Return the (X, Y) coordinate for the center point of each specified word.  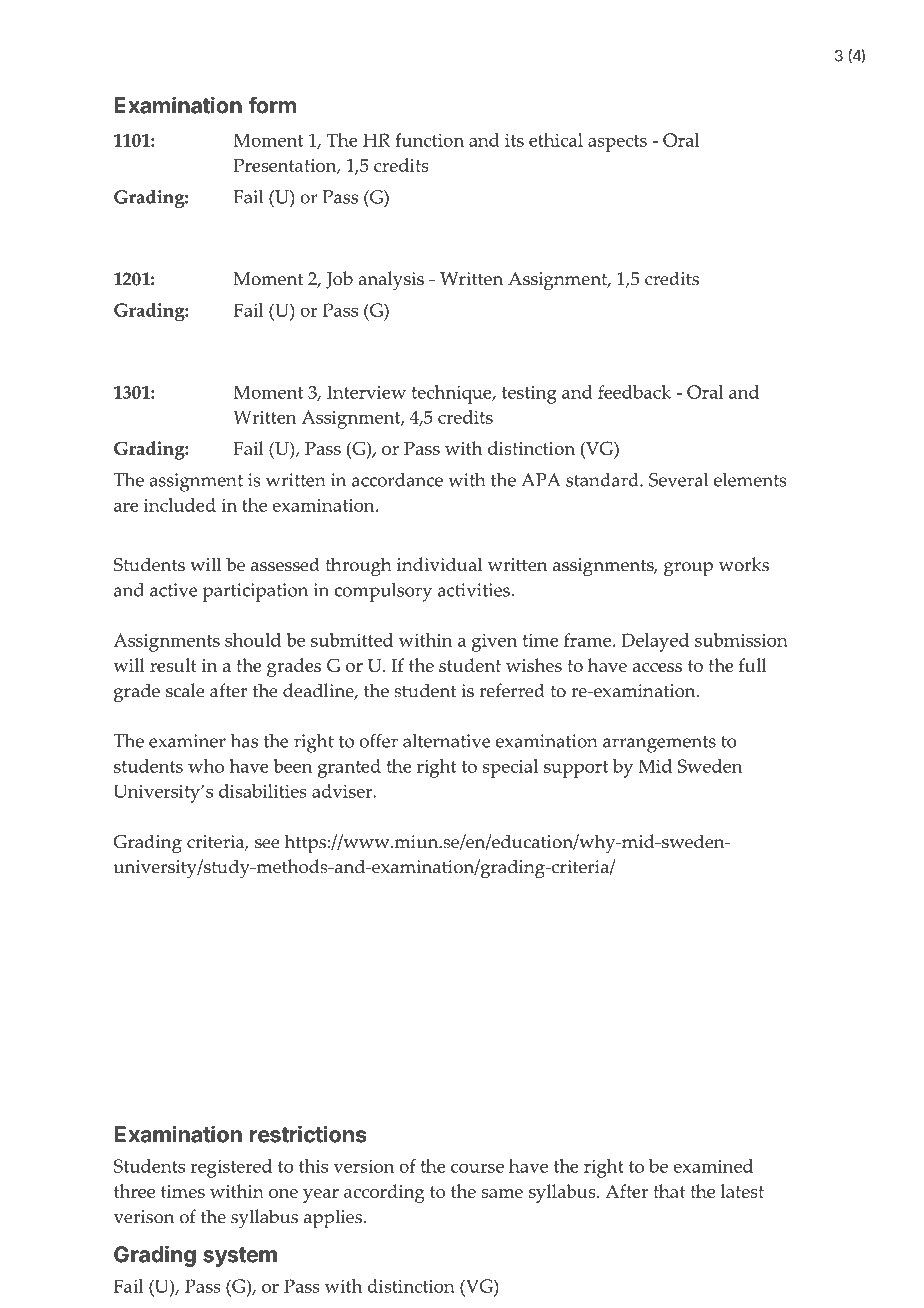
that (669, 1191)
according (384, 1193)
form (272, 105)
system (240, 1257)
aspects (617, 143)
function (429, 140)
